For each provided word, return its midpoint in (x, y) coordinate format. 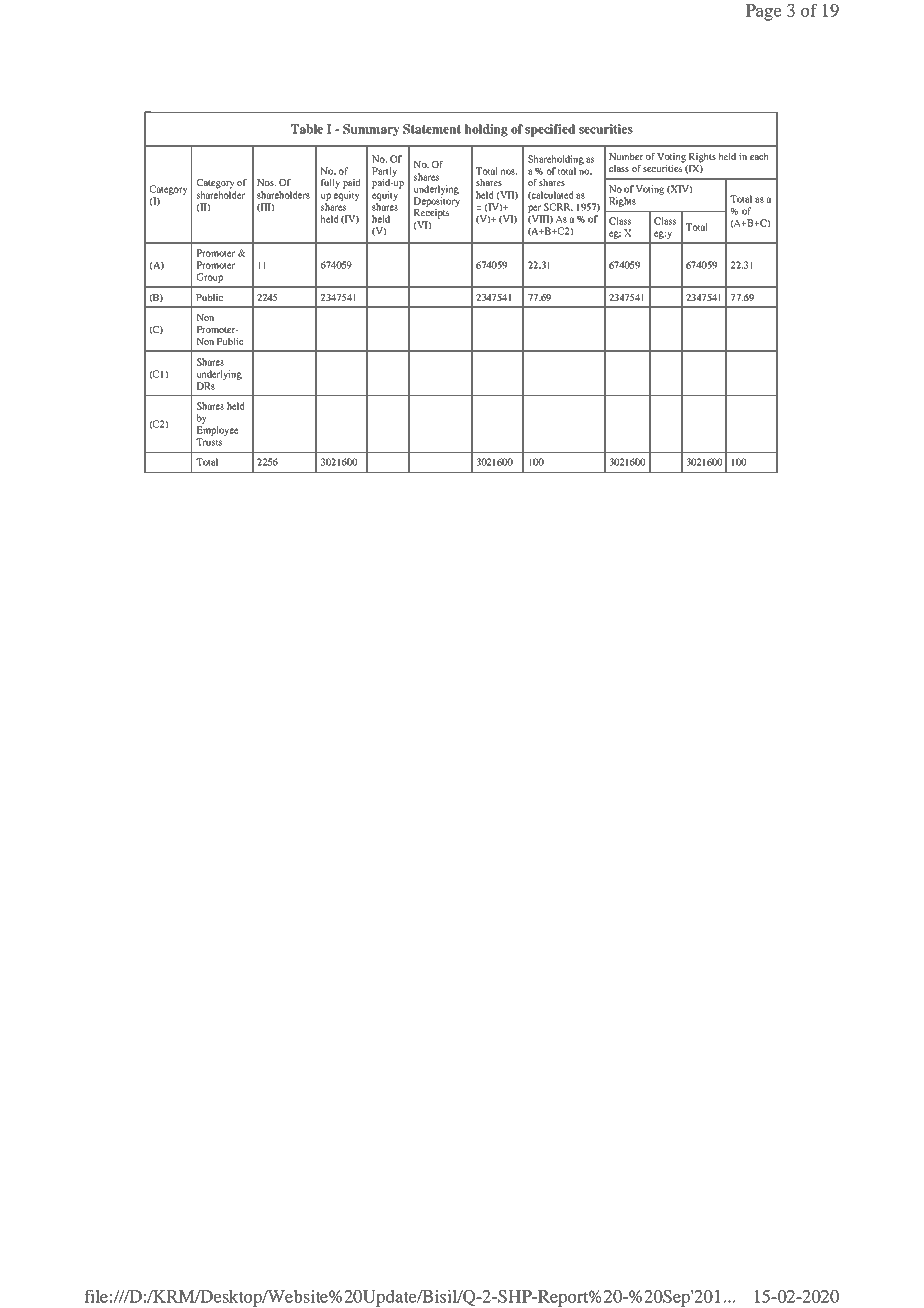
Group (210, 278)
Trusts (209, 442)
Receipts (431, 214)
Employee (217, 431)
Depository (436, 202)
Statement (432, 129)
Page (764, 12)
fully (330, 184)
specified (550, 130)
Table (307, 129)
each (759, 156)
